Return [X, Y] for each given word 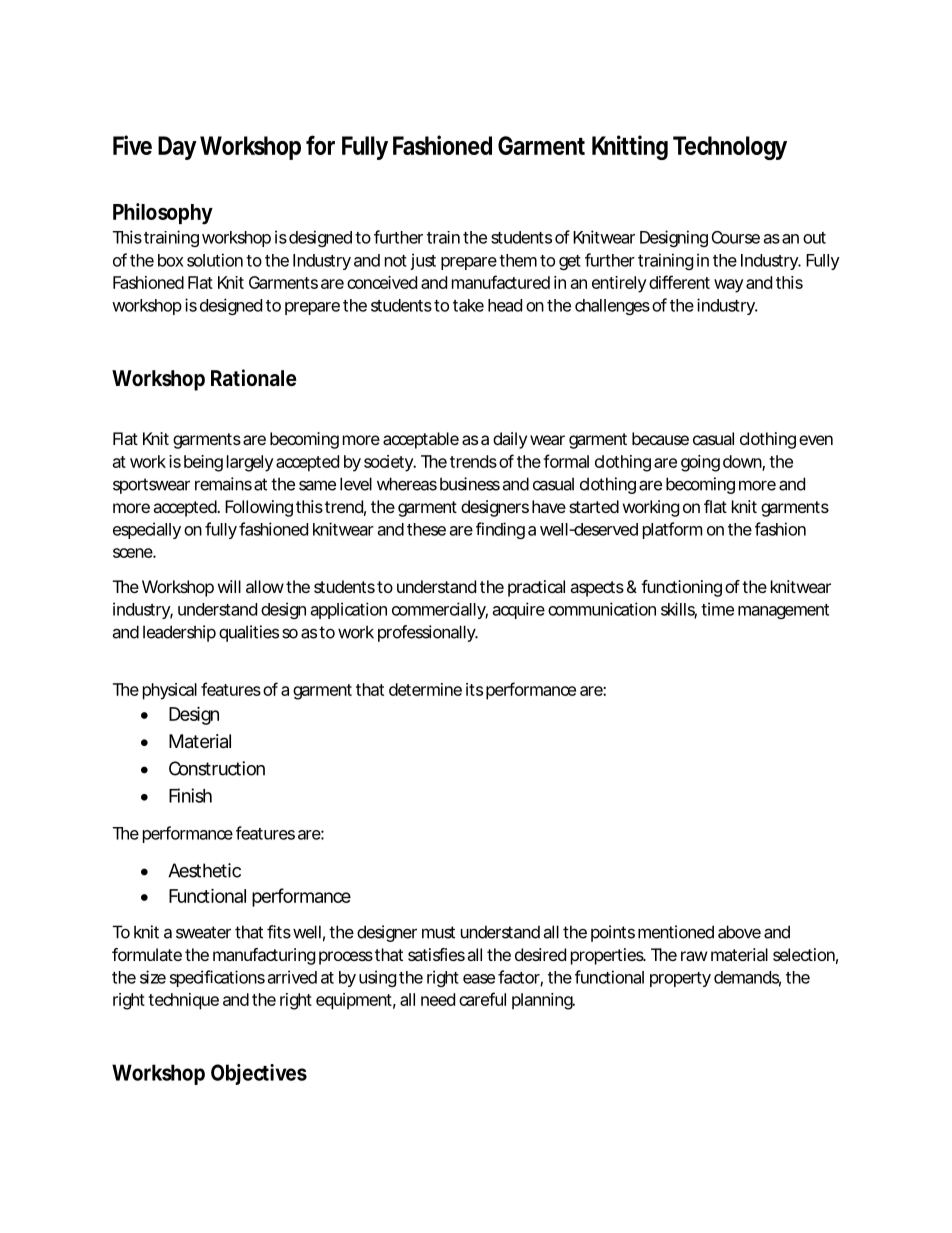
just [423, 261]
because [660, 438]
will [229, 586]
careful [482, 999]
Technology [730, 148]
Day [177, 148]
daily [510, 440]
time [717, 609]
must [438, 932]
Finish [190, 795]
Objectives [259, 1074]
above [739, 932]
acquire [519, 610]
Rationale [254, 378]
